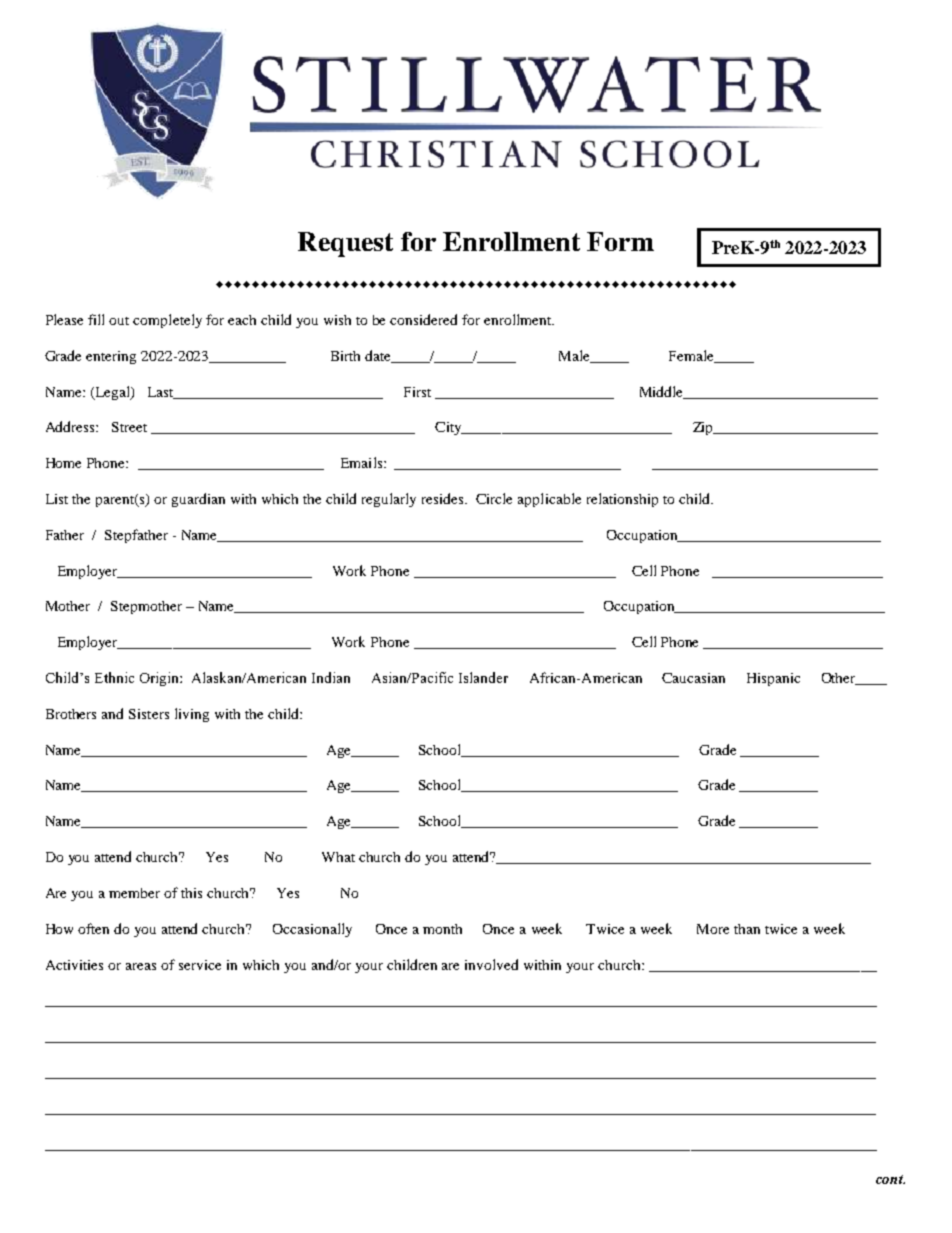 The width and height of the document is (952, 1233). I want to click on Islander, so click(483, 677).
